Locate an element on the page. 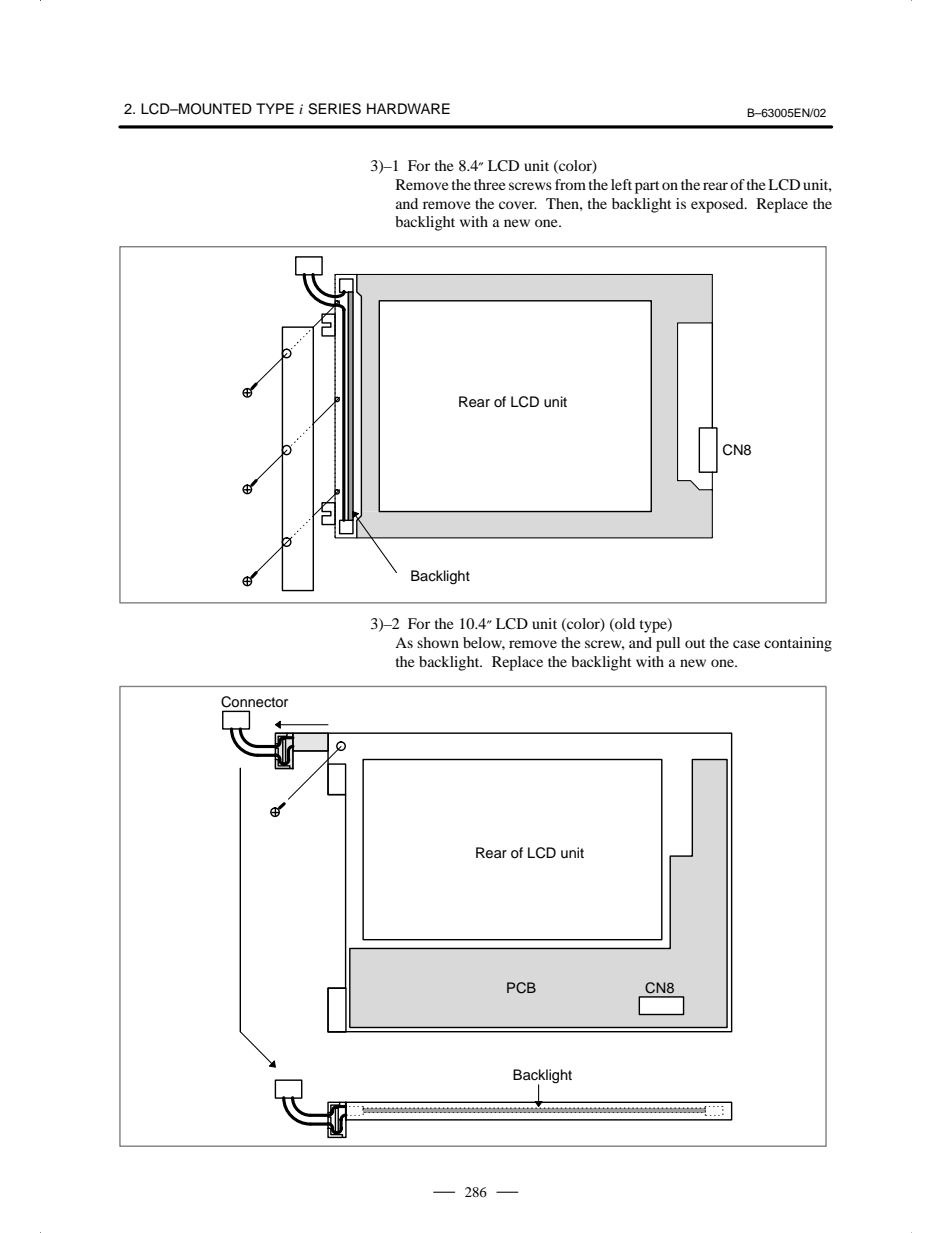  shown is located at coordinates (438, 642).
